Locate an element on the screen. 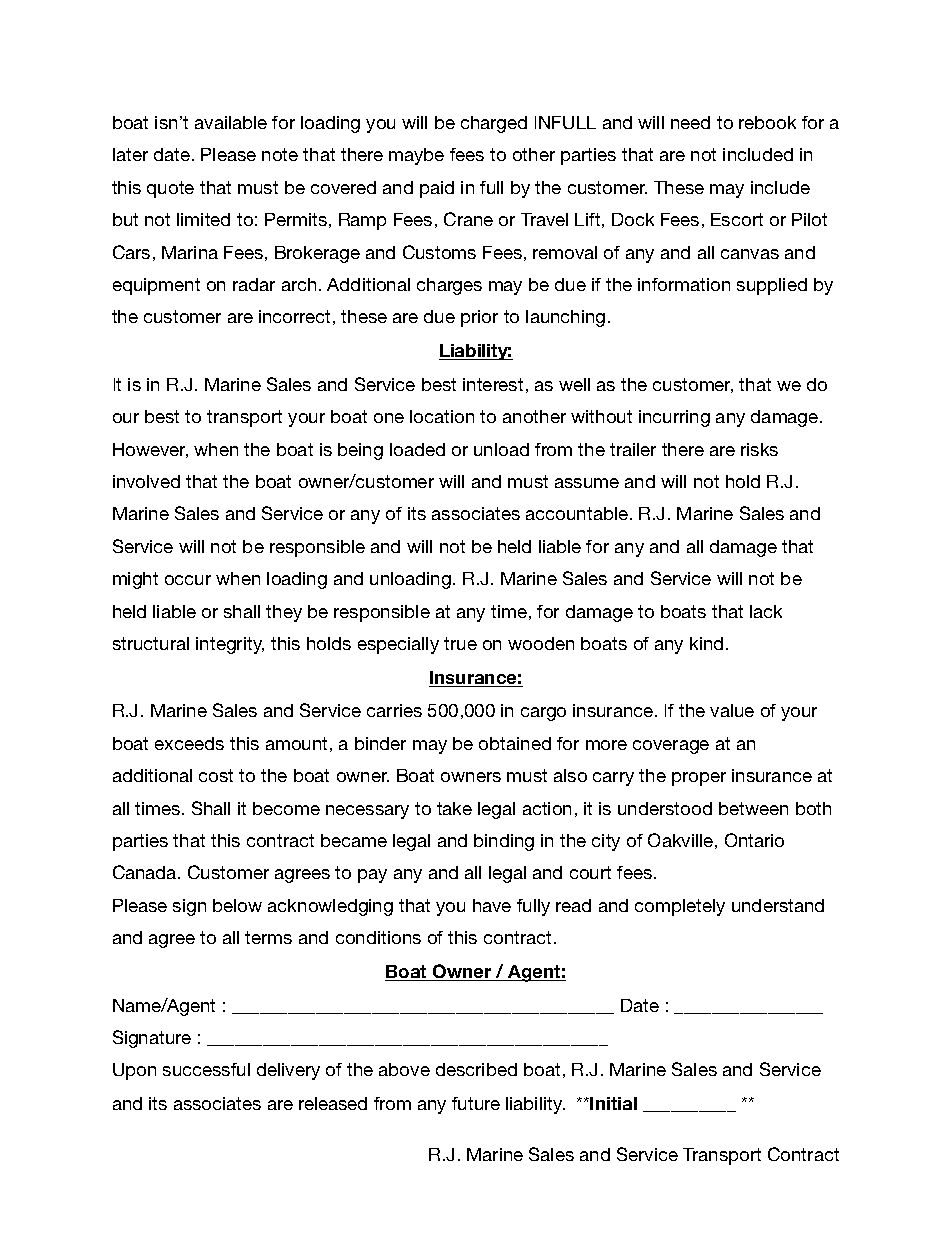  occur is located at coordinates (188, 580).
